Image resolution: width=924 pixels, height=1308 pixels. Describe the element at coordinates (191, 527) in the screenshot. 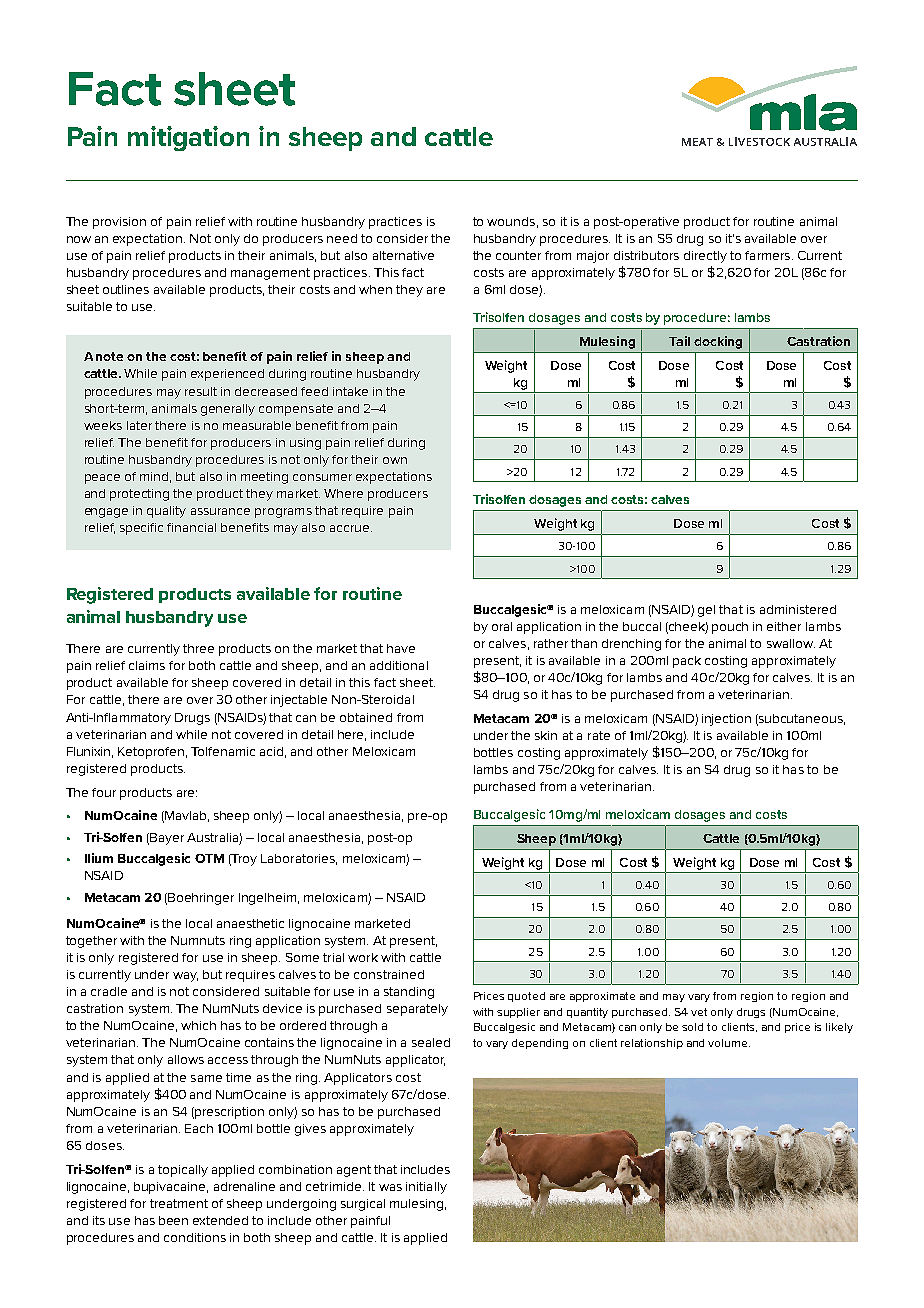

I see `financial` at that location.
